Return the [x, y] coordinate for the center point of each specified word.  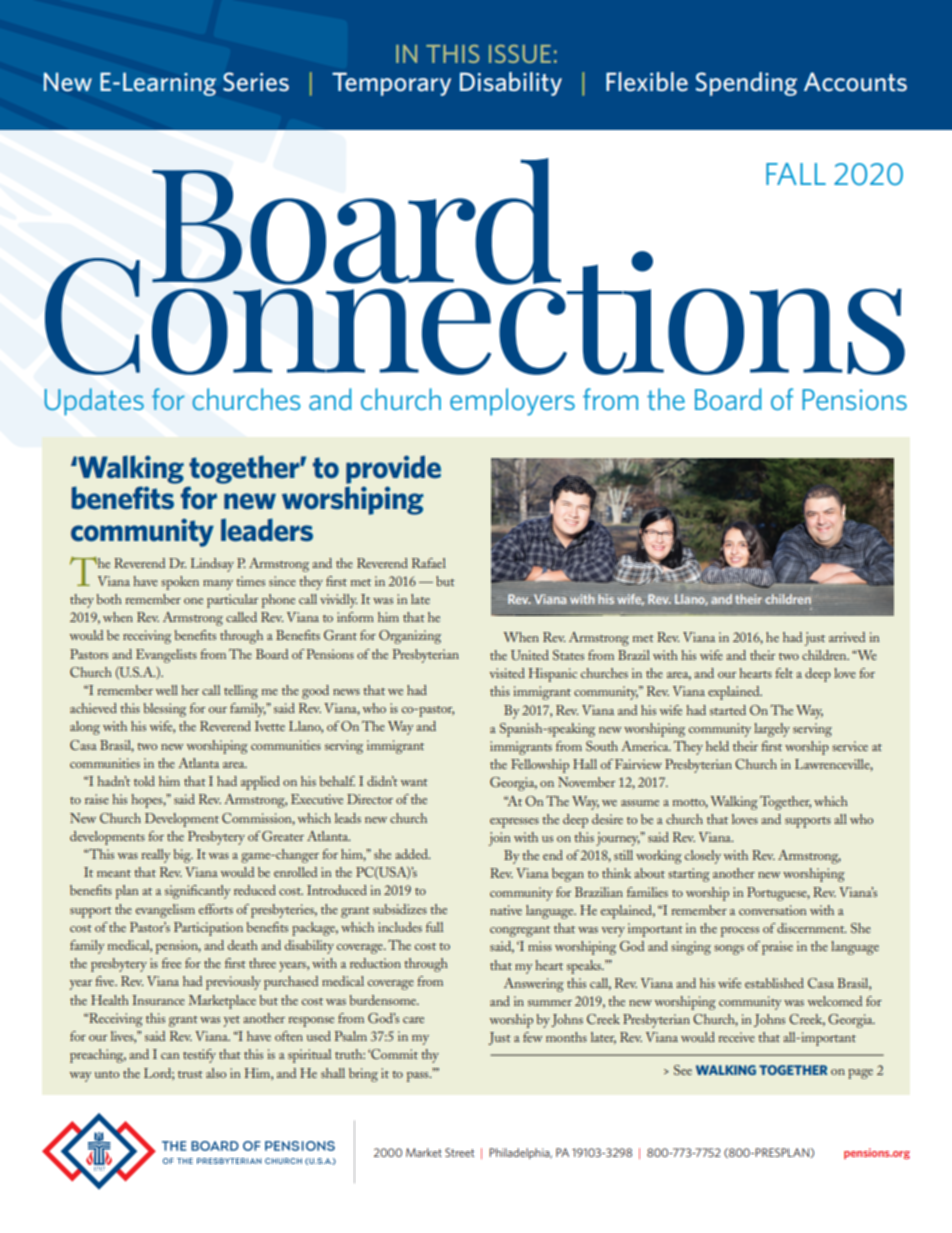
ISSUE [520, 54]
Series [256, 82]
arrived [847, 637]
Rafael [429, 563]
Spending [746, 84]
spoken [180, 583]
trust [190, 1074]
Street [459, 1152]
